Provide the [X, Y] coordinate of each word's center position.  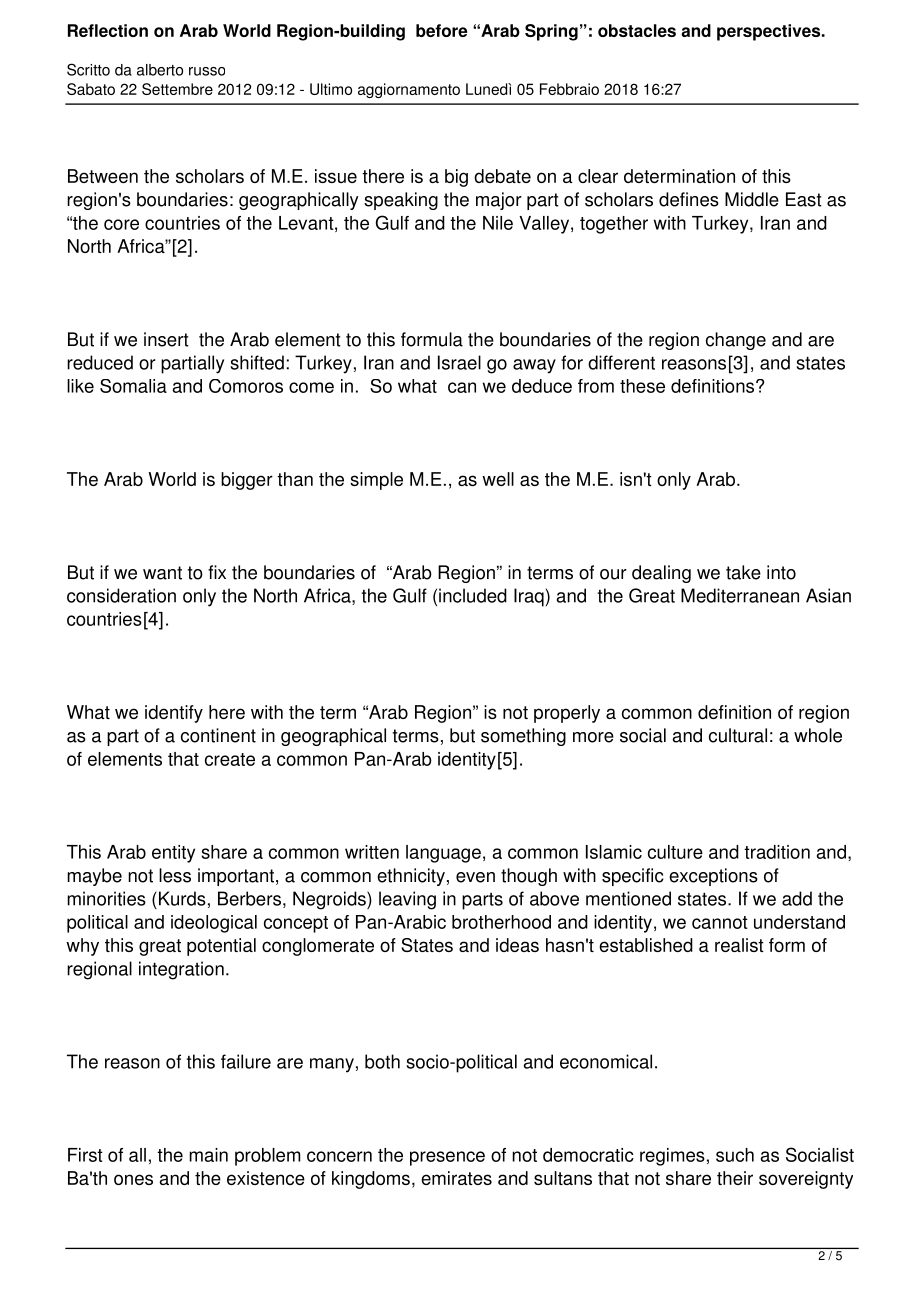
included [473, 595]
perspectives [770, 32]
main [208, 1155]
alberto [160, 70]
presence [447, 1158]
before [441, 30]
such [735, 1155]
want [162, 573]
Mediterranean [740, 595]
